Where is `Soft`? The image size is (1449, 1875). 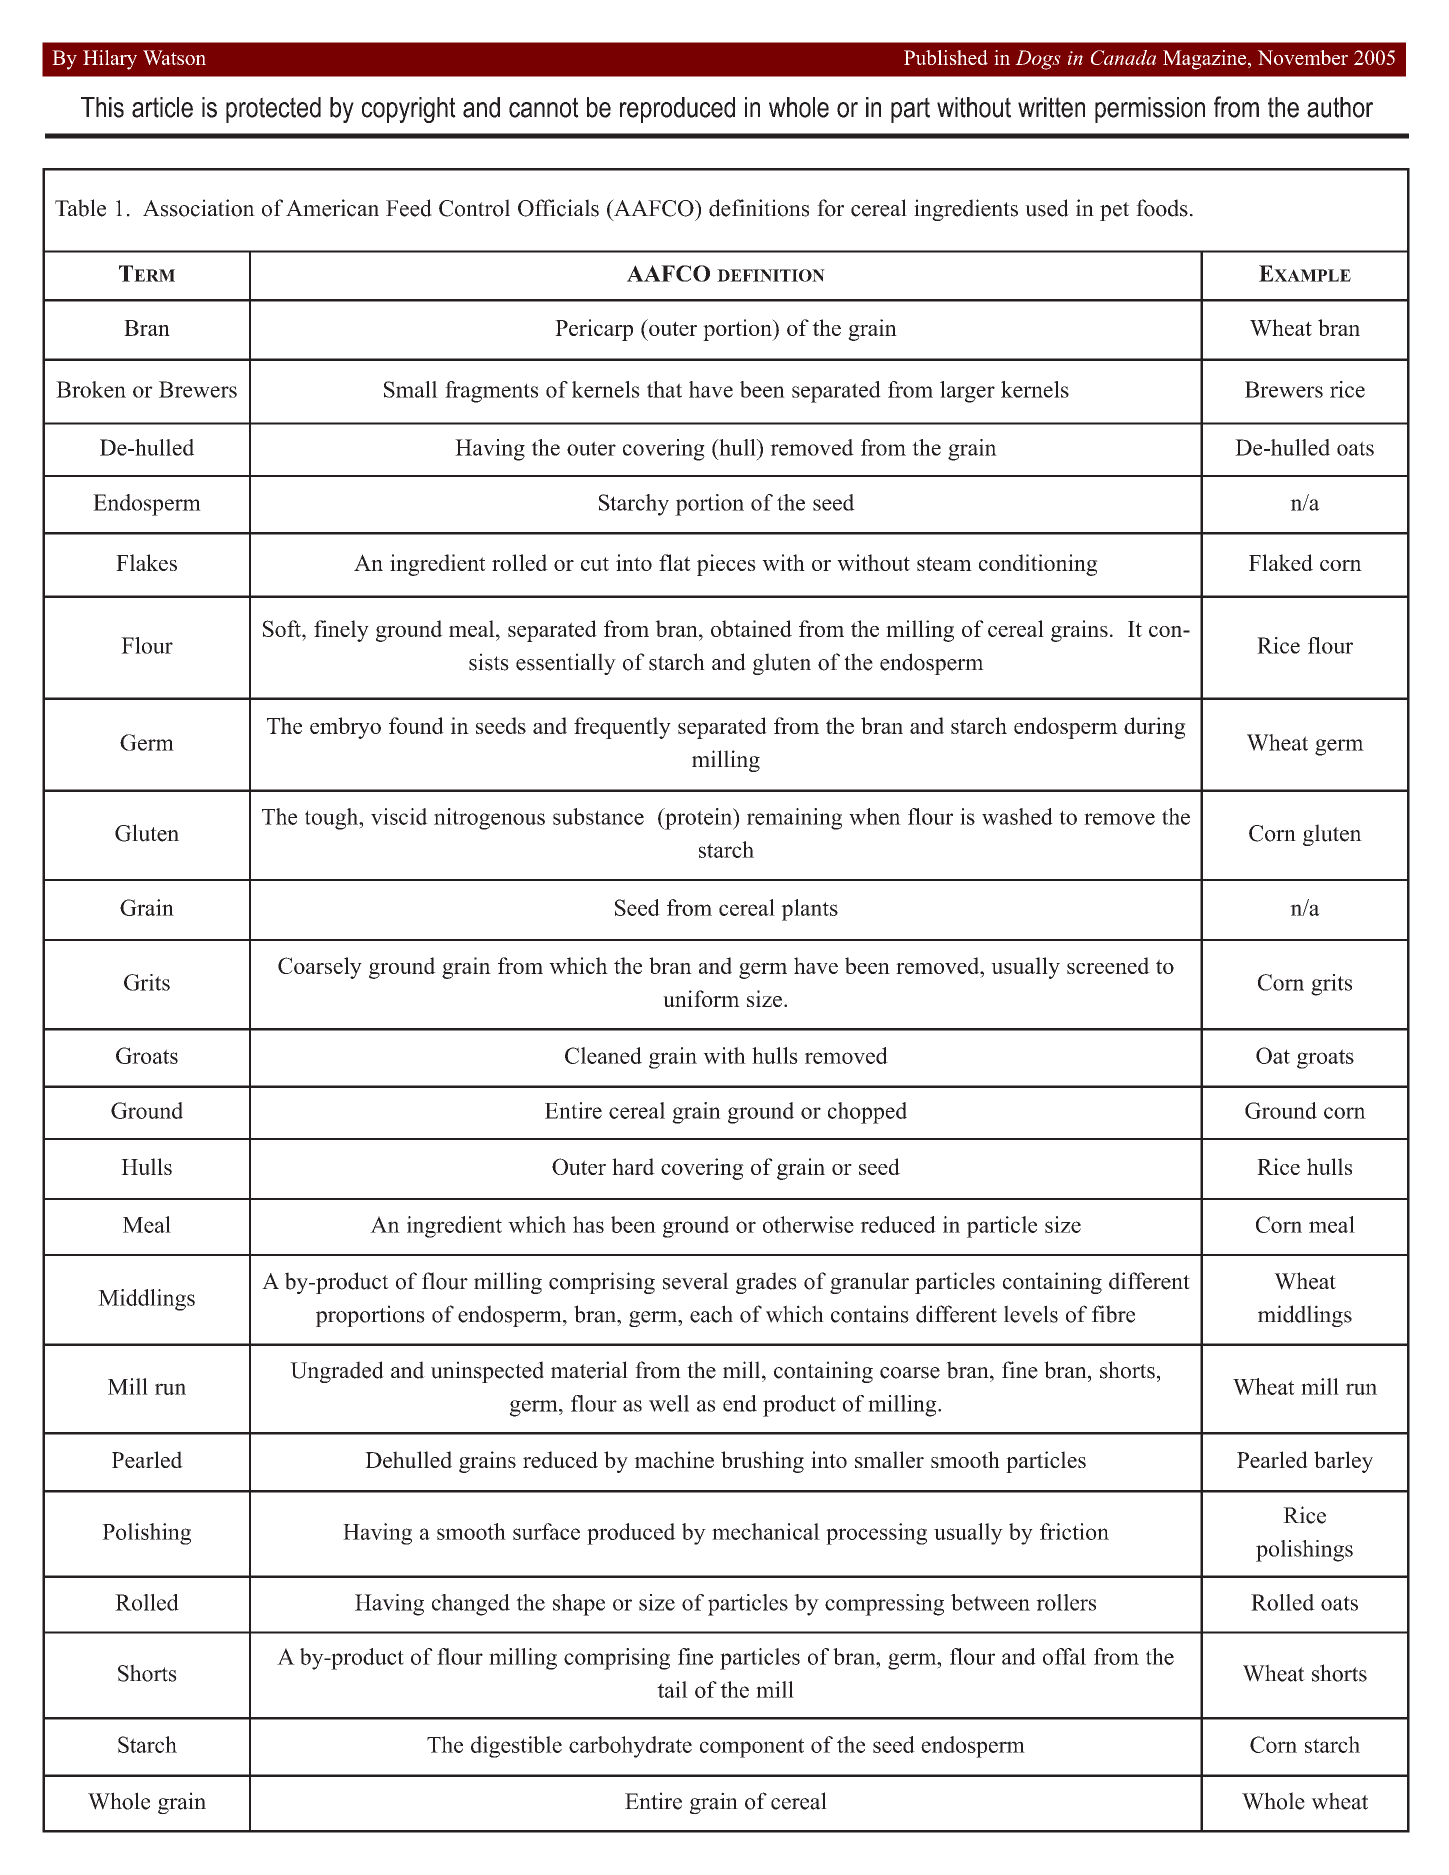
Soft is located at coordinates (283, 628).
